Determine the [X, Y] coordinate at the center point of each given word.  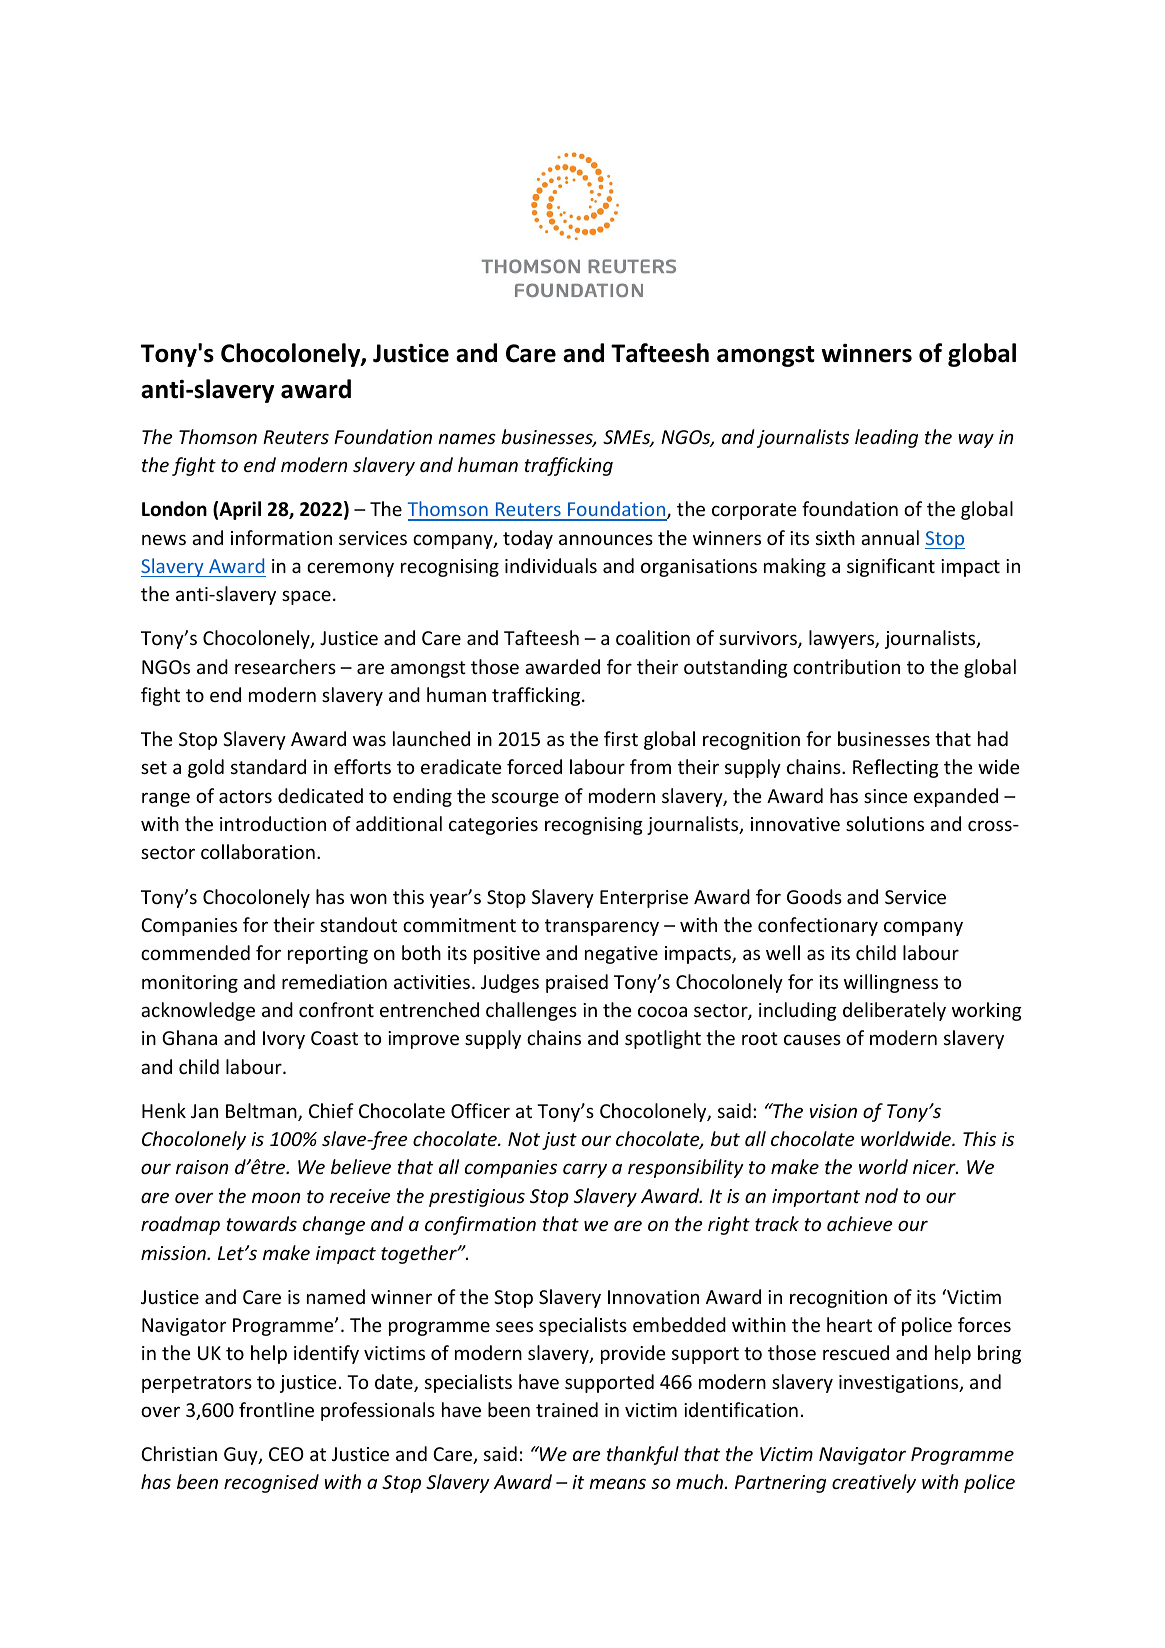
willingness [891, 983]
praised [577, 983]
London [174, 509]
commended [195, 952]
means [617, 1483]
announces [606, 539]
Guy [242, 1456]
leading [886, 438]
